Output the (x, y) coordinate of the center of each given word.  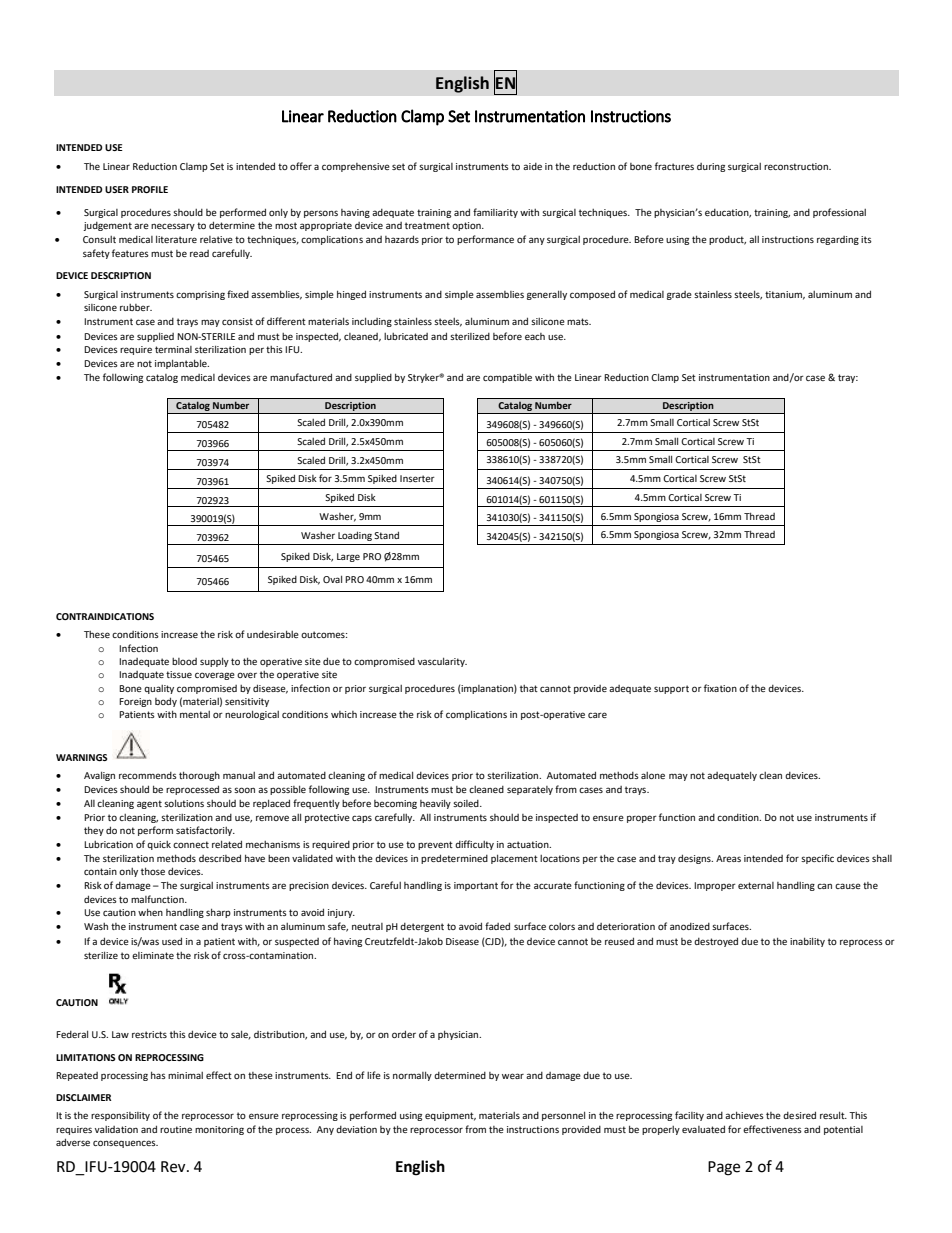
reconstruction (797, 166)
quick (159, 845)
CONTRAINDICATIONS (105, 616)
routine (176, 1129)
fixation (720, 688)
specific (817, 859)
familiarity (495, 213)
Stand (386, 535)
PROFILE (150, 189)
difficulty (474, 845)
